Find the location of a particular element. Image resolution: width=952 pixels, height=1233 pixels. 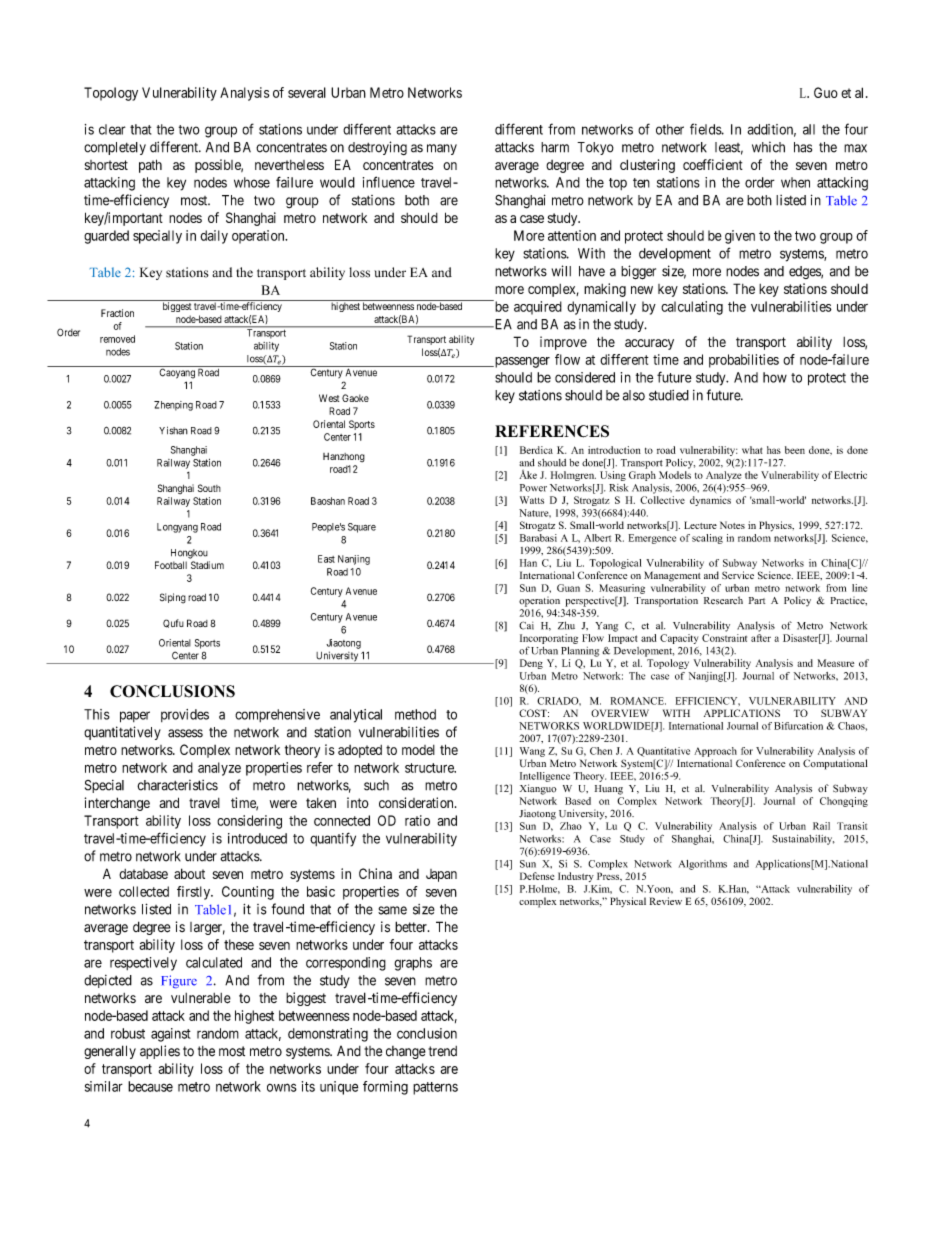

clear is located at coordinates (112, 129).
